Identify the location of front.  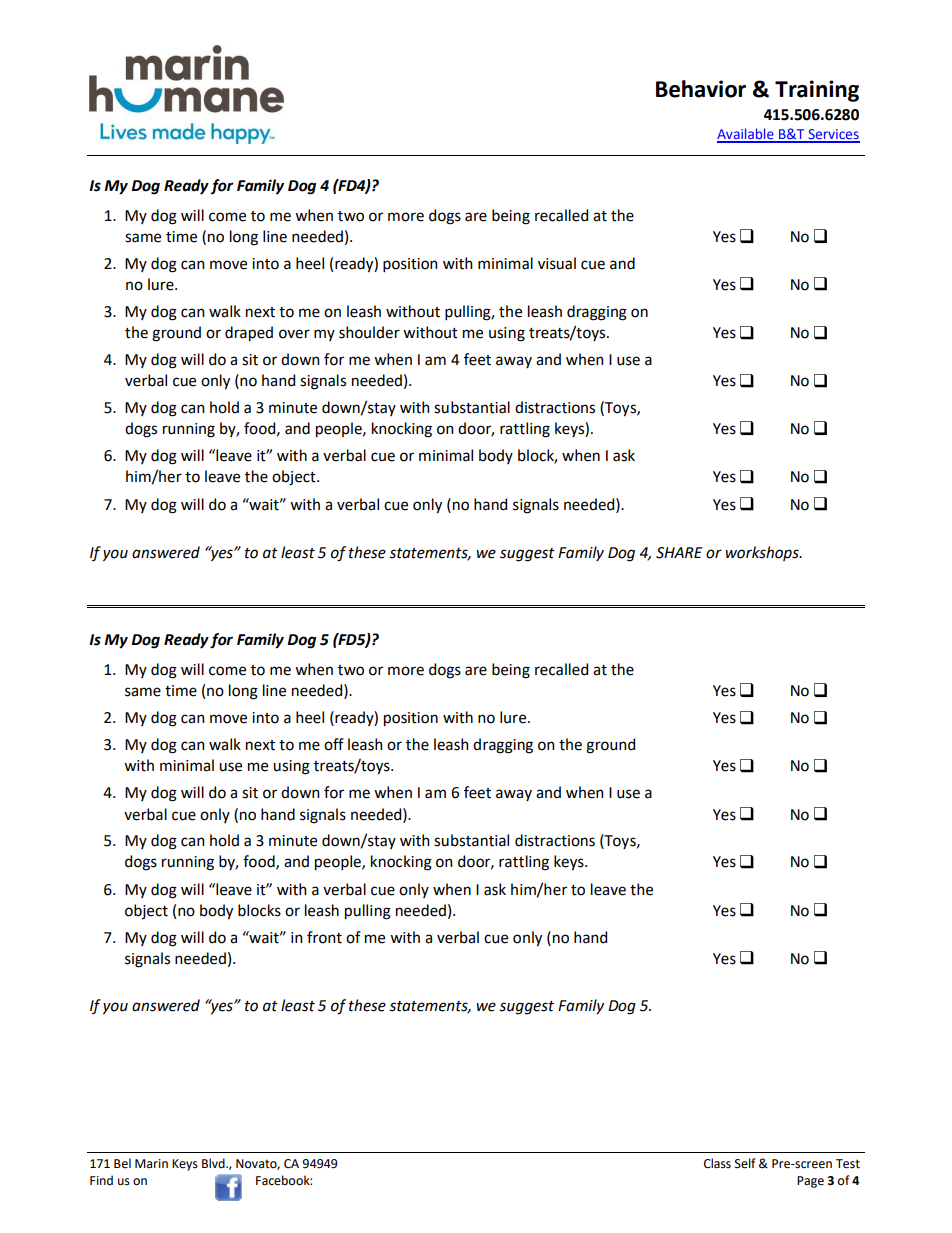
(324, 937).
